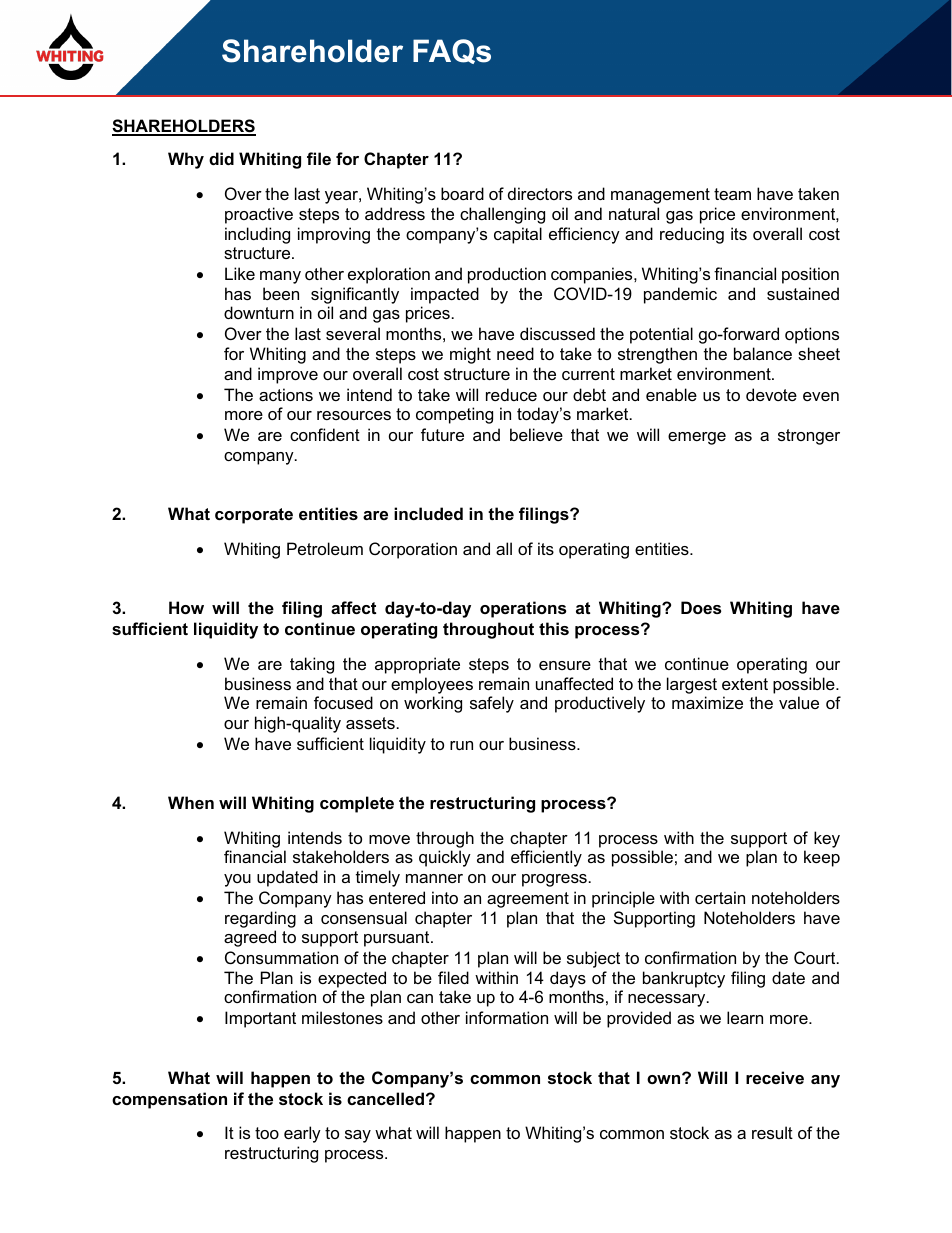  What do you see at coordinates (462, 193) in the screenshot?
I see `board` at bounding box center [462, 193].
